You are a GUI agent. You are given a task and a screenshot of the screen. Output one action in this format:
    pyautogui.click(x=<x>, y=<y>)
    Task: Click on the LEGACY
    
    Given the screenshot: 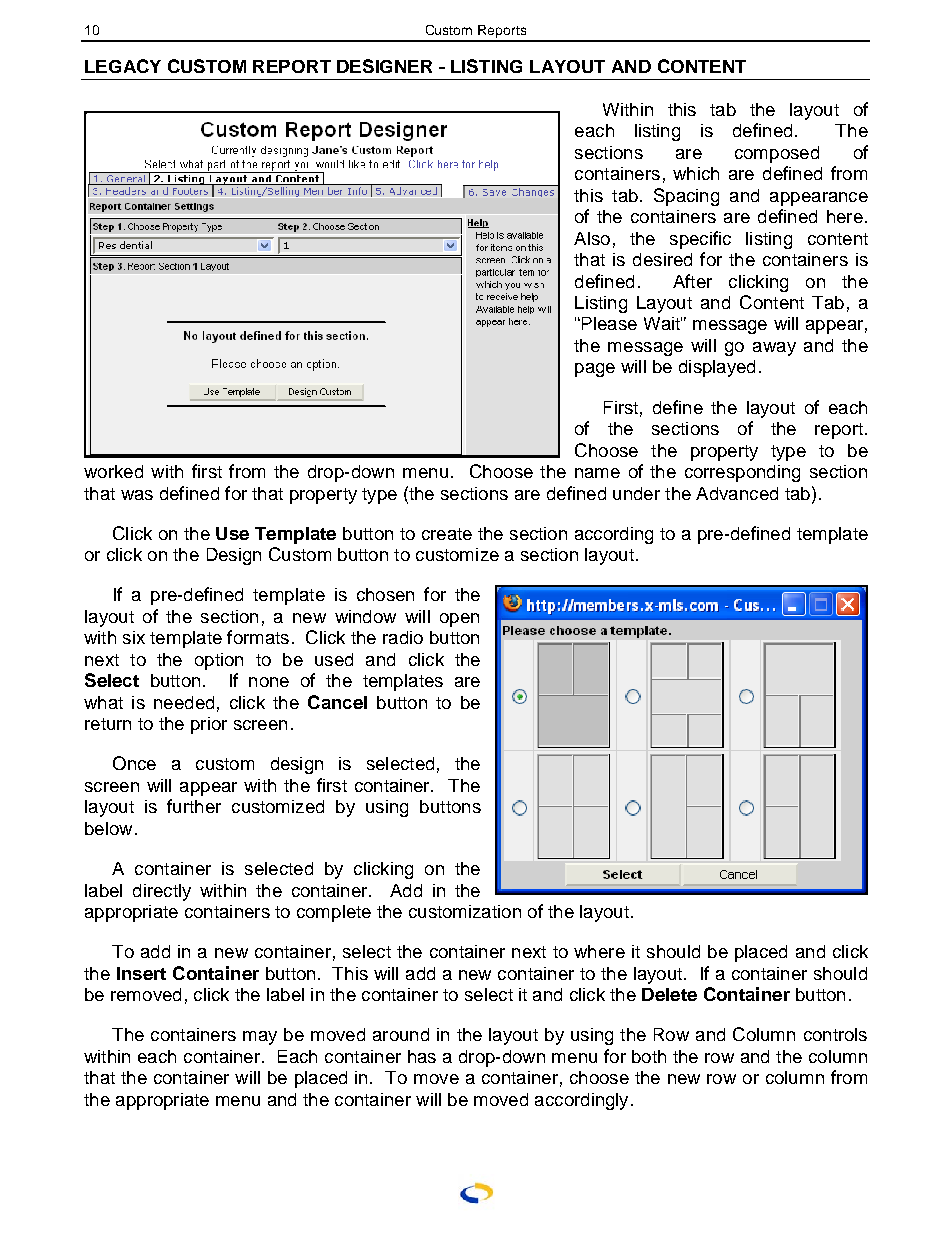 What is the action you would take?
    pyautogui.click(x=123, y=66)
